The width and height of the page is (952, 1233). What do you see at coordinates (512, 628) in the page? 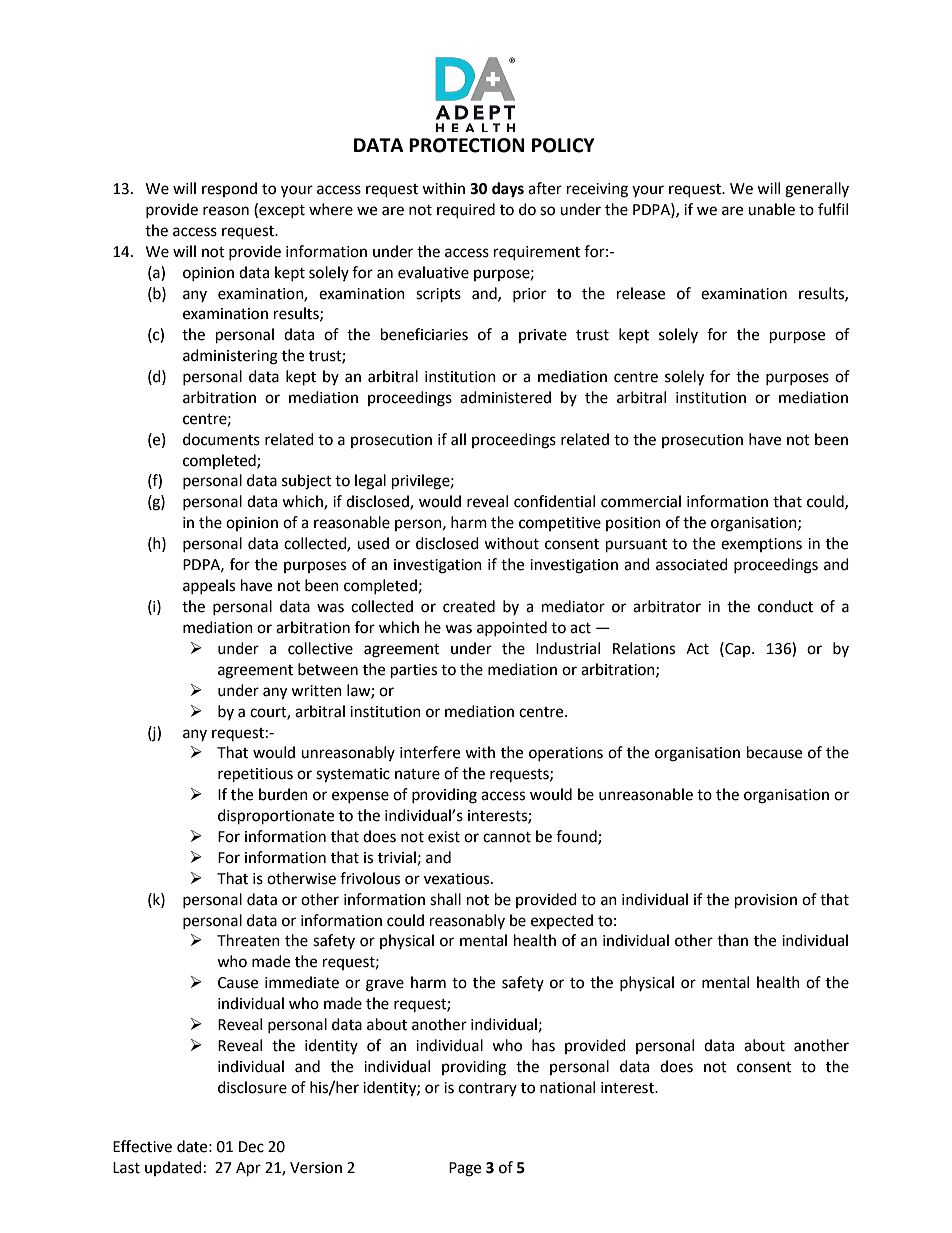
I see `appointed` at bounding box center [512, 628].
